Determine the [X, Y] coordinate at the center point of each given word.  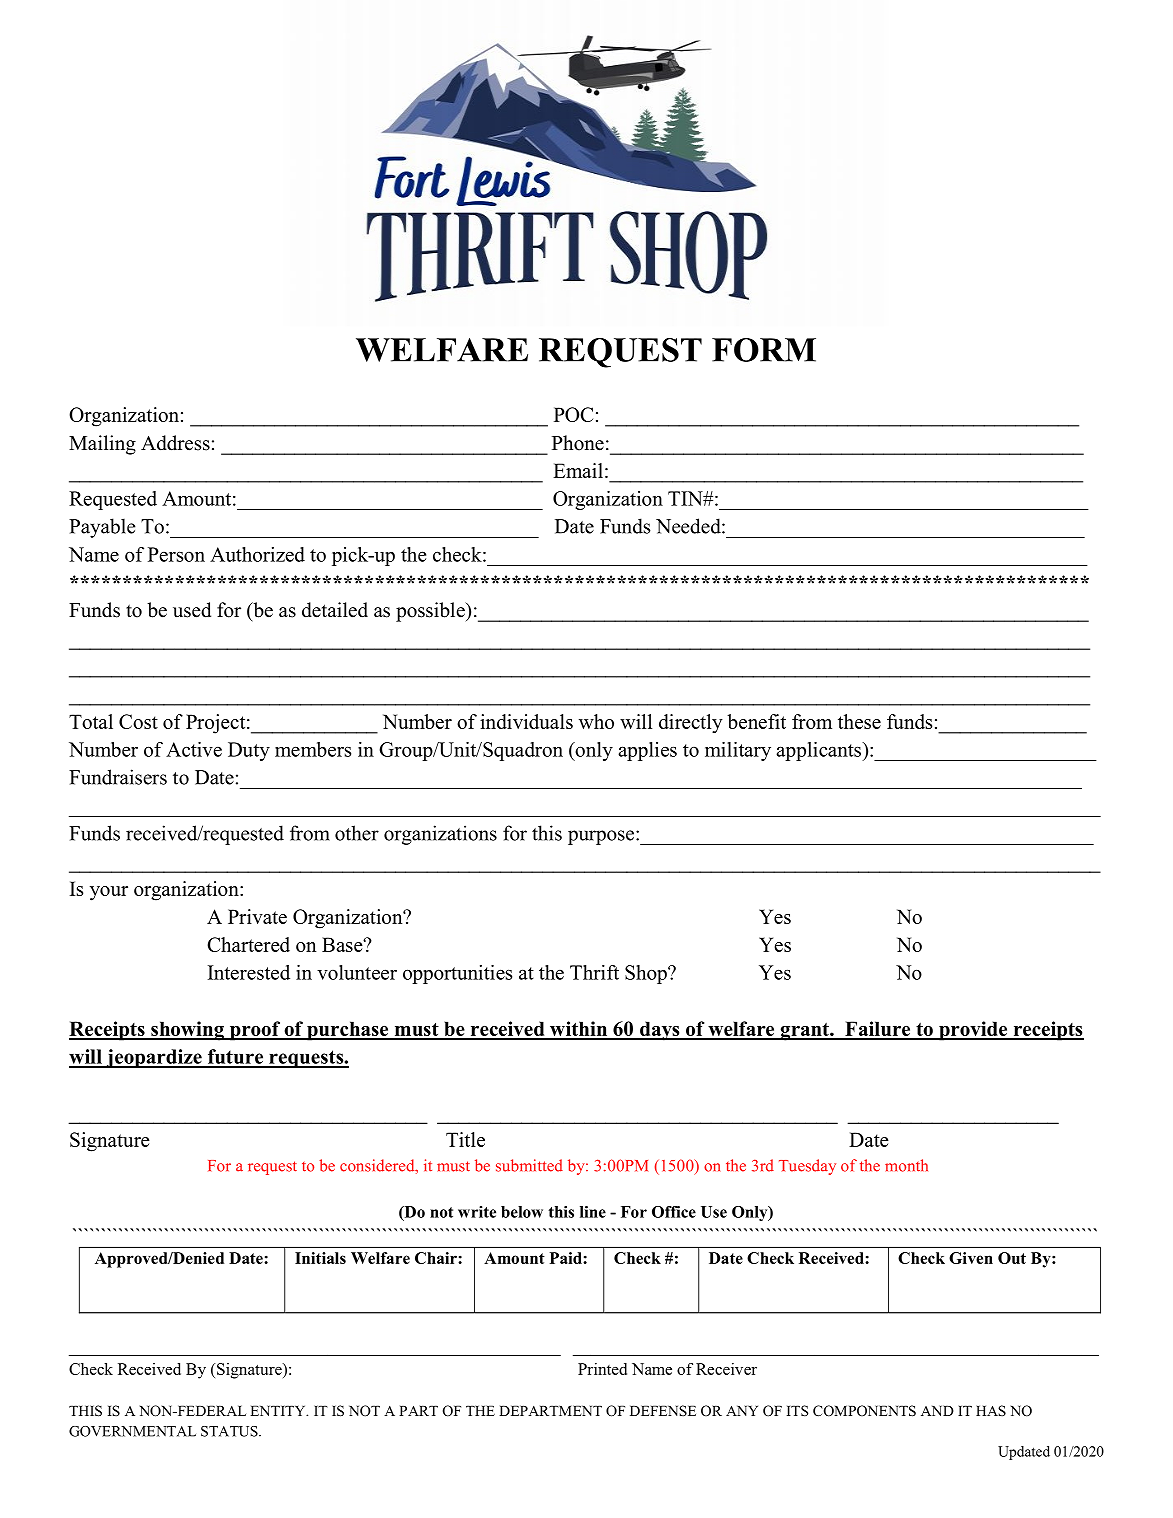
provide [973, 1031]
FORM [764, 350]
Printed [602, 1369]
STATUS [230, 1431]
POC [573, 414]
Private [257, 916]
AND [937, 1411]
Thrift [594, 972]
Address [175, 443]
